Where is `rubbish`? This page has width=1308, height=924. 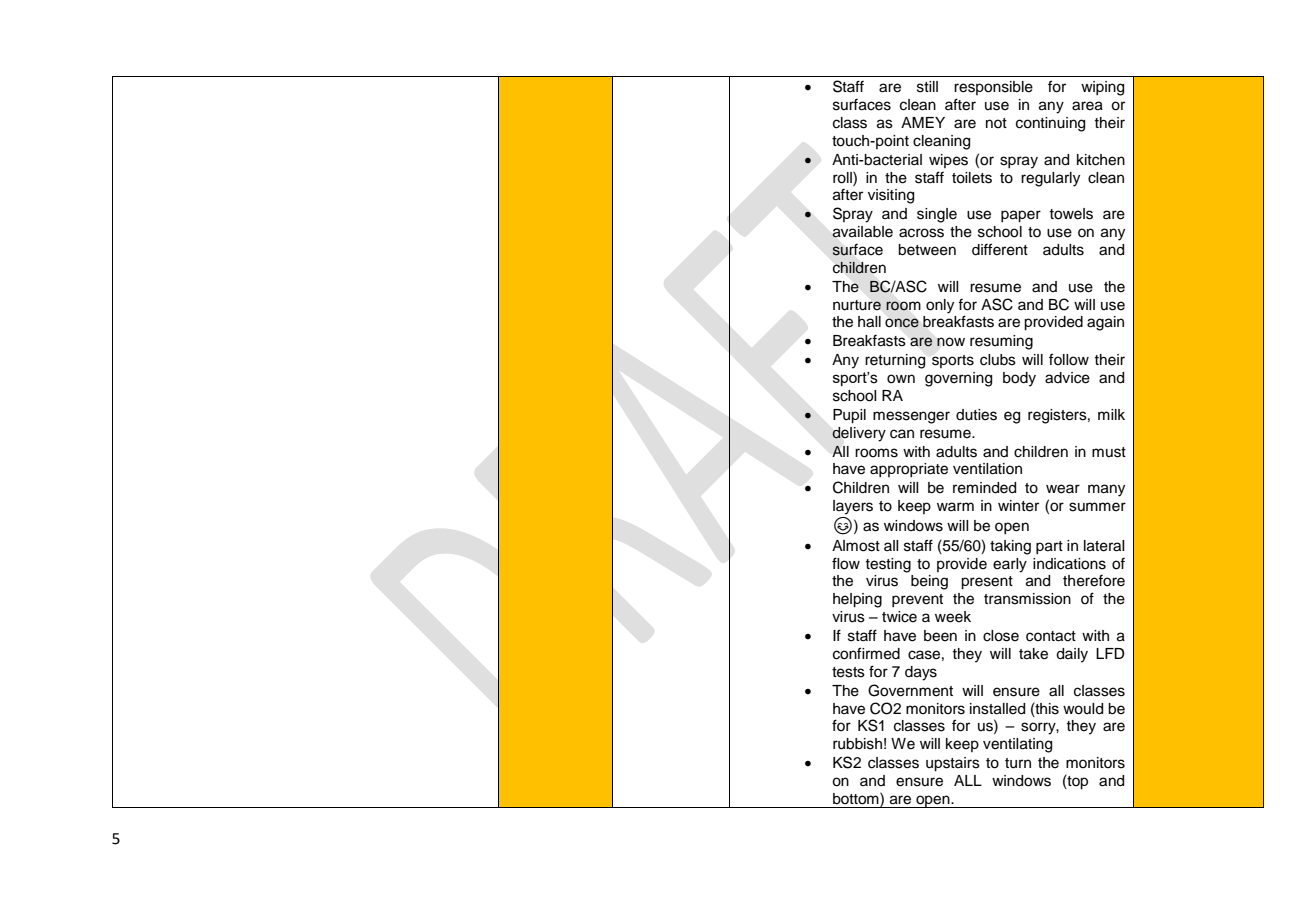 rubbish is located at coordinates (857, 744).
